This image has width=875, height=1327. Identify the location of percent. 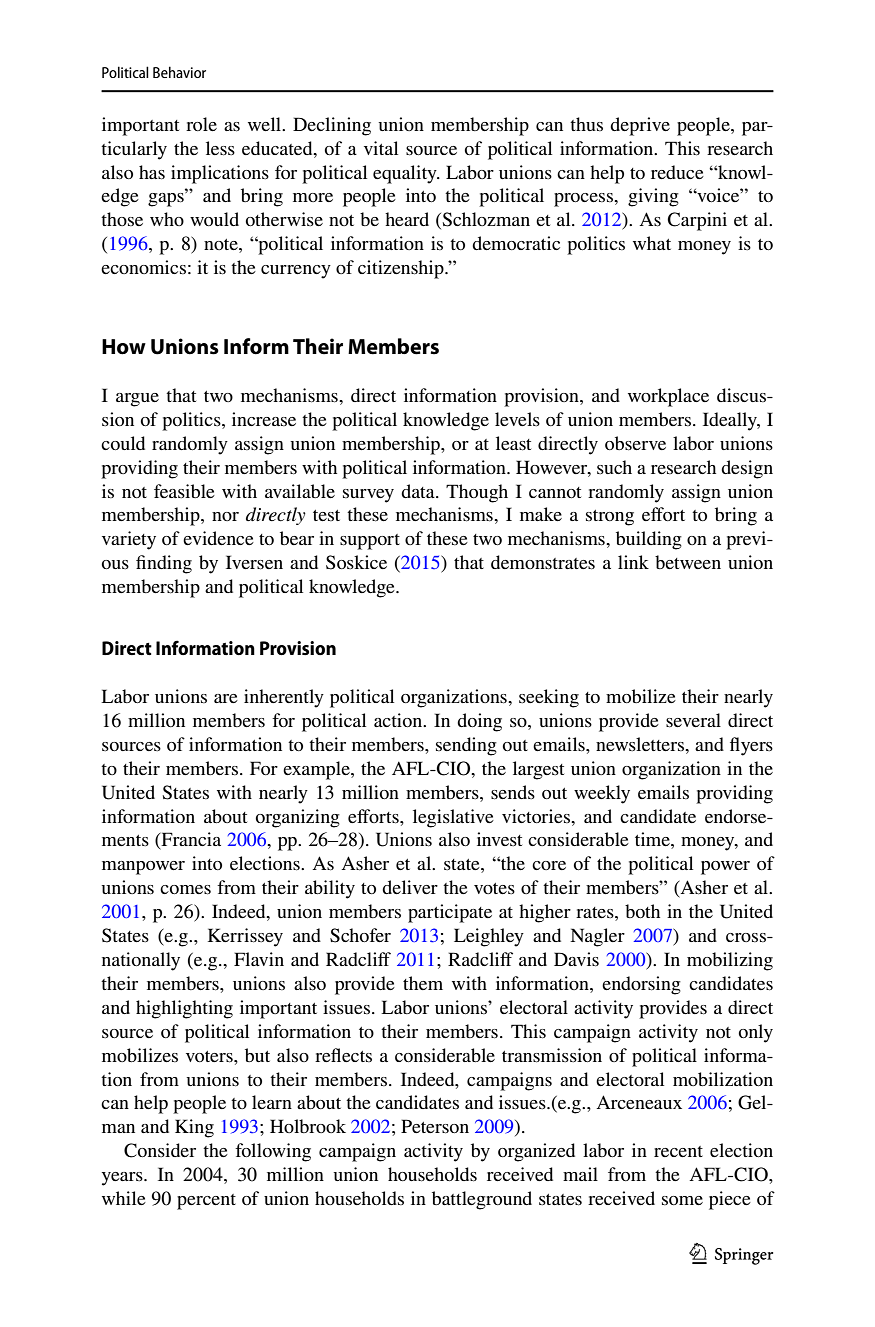
(206, 1202).
